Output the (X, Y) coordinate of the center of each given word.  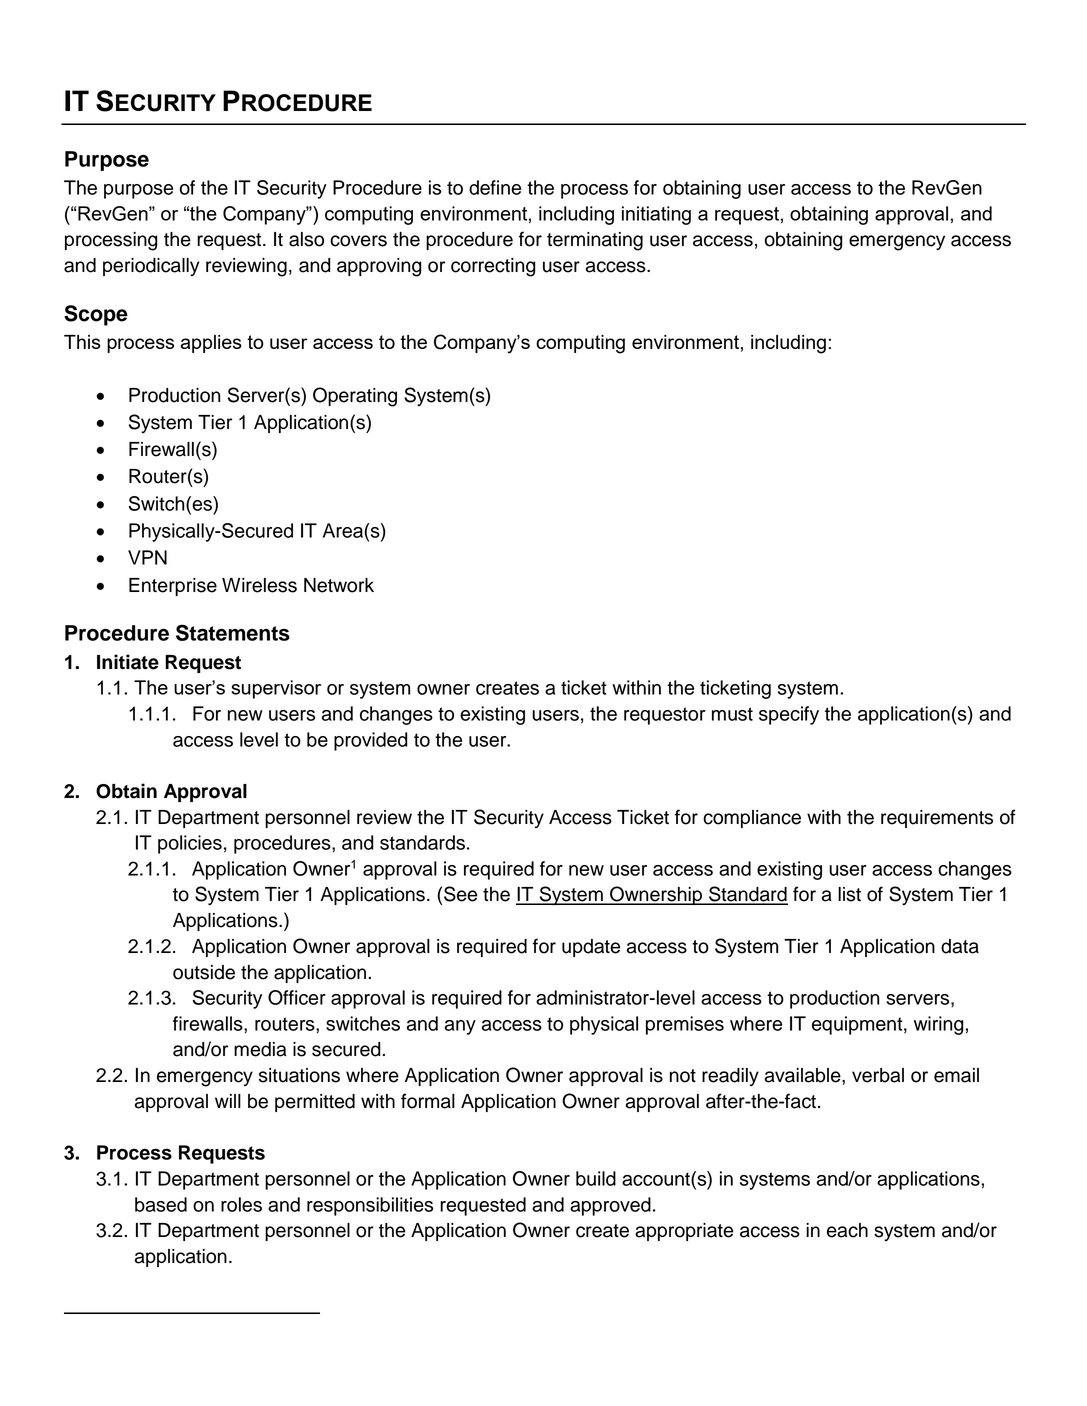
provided (371, 741)
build (596, 1178)
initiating (656, 215)
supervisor (276, 689)
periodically (151, 267)
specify (789, 715)
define (495, 187)
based (161, 1204)
